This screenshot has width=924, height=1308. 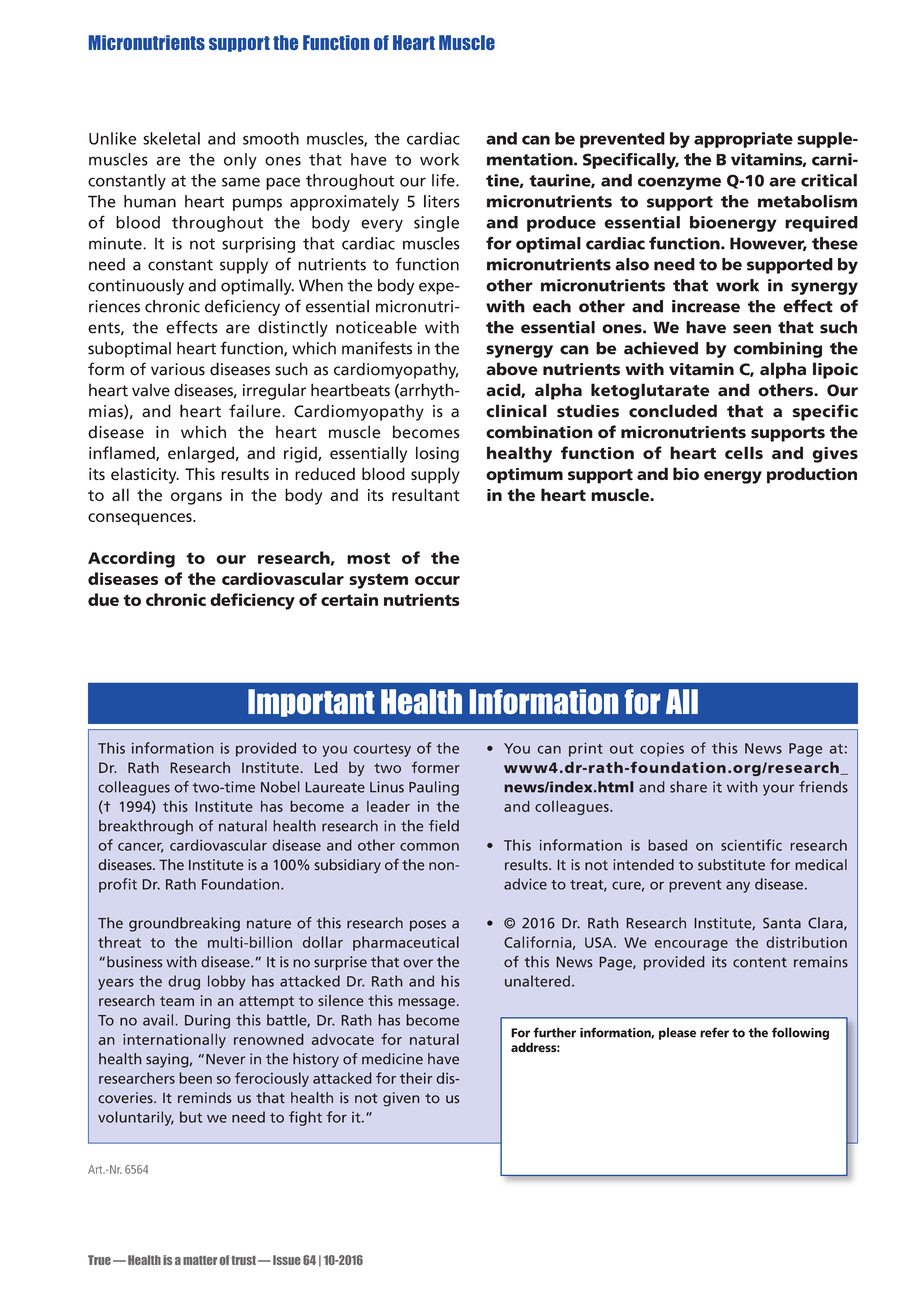 What do you see at coordinates (714, 1032) in the screenshot?
I see `refer` at bounding box center [714, 1032].
